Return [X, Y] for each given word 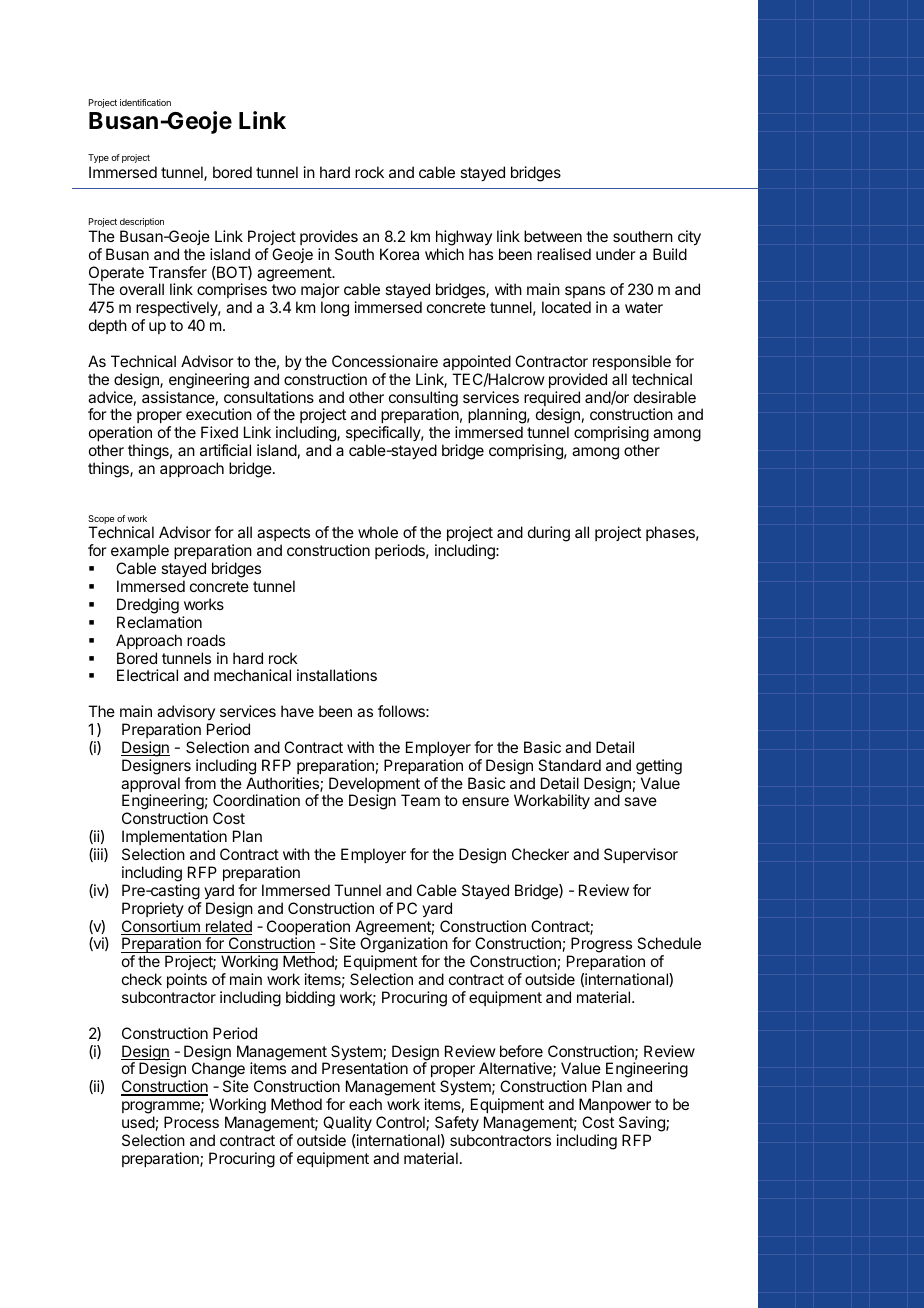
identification [145, 102]
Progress [600, 946]
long [335, 309]
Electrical [147, 675]
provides [329, 237]
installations [337, 675]
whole [378, 532]
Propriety [153, 909]
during [549, 534]
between [553, 236]
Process [191, 1122]
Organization [404, 946]
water [644, 307]
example [140, 551]
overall [142, 289]
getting [659, 767]
